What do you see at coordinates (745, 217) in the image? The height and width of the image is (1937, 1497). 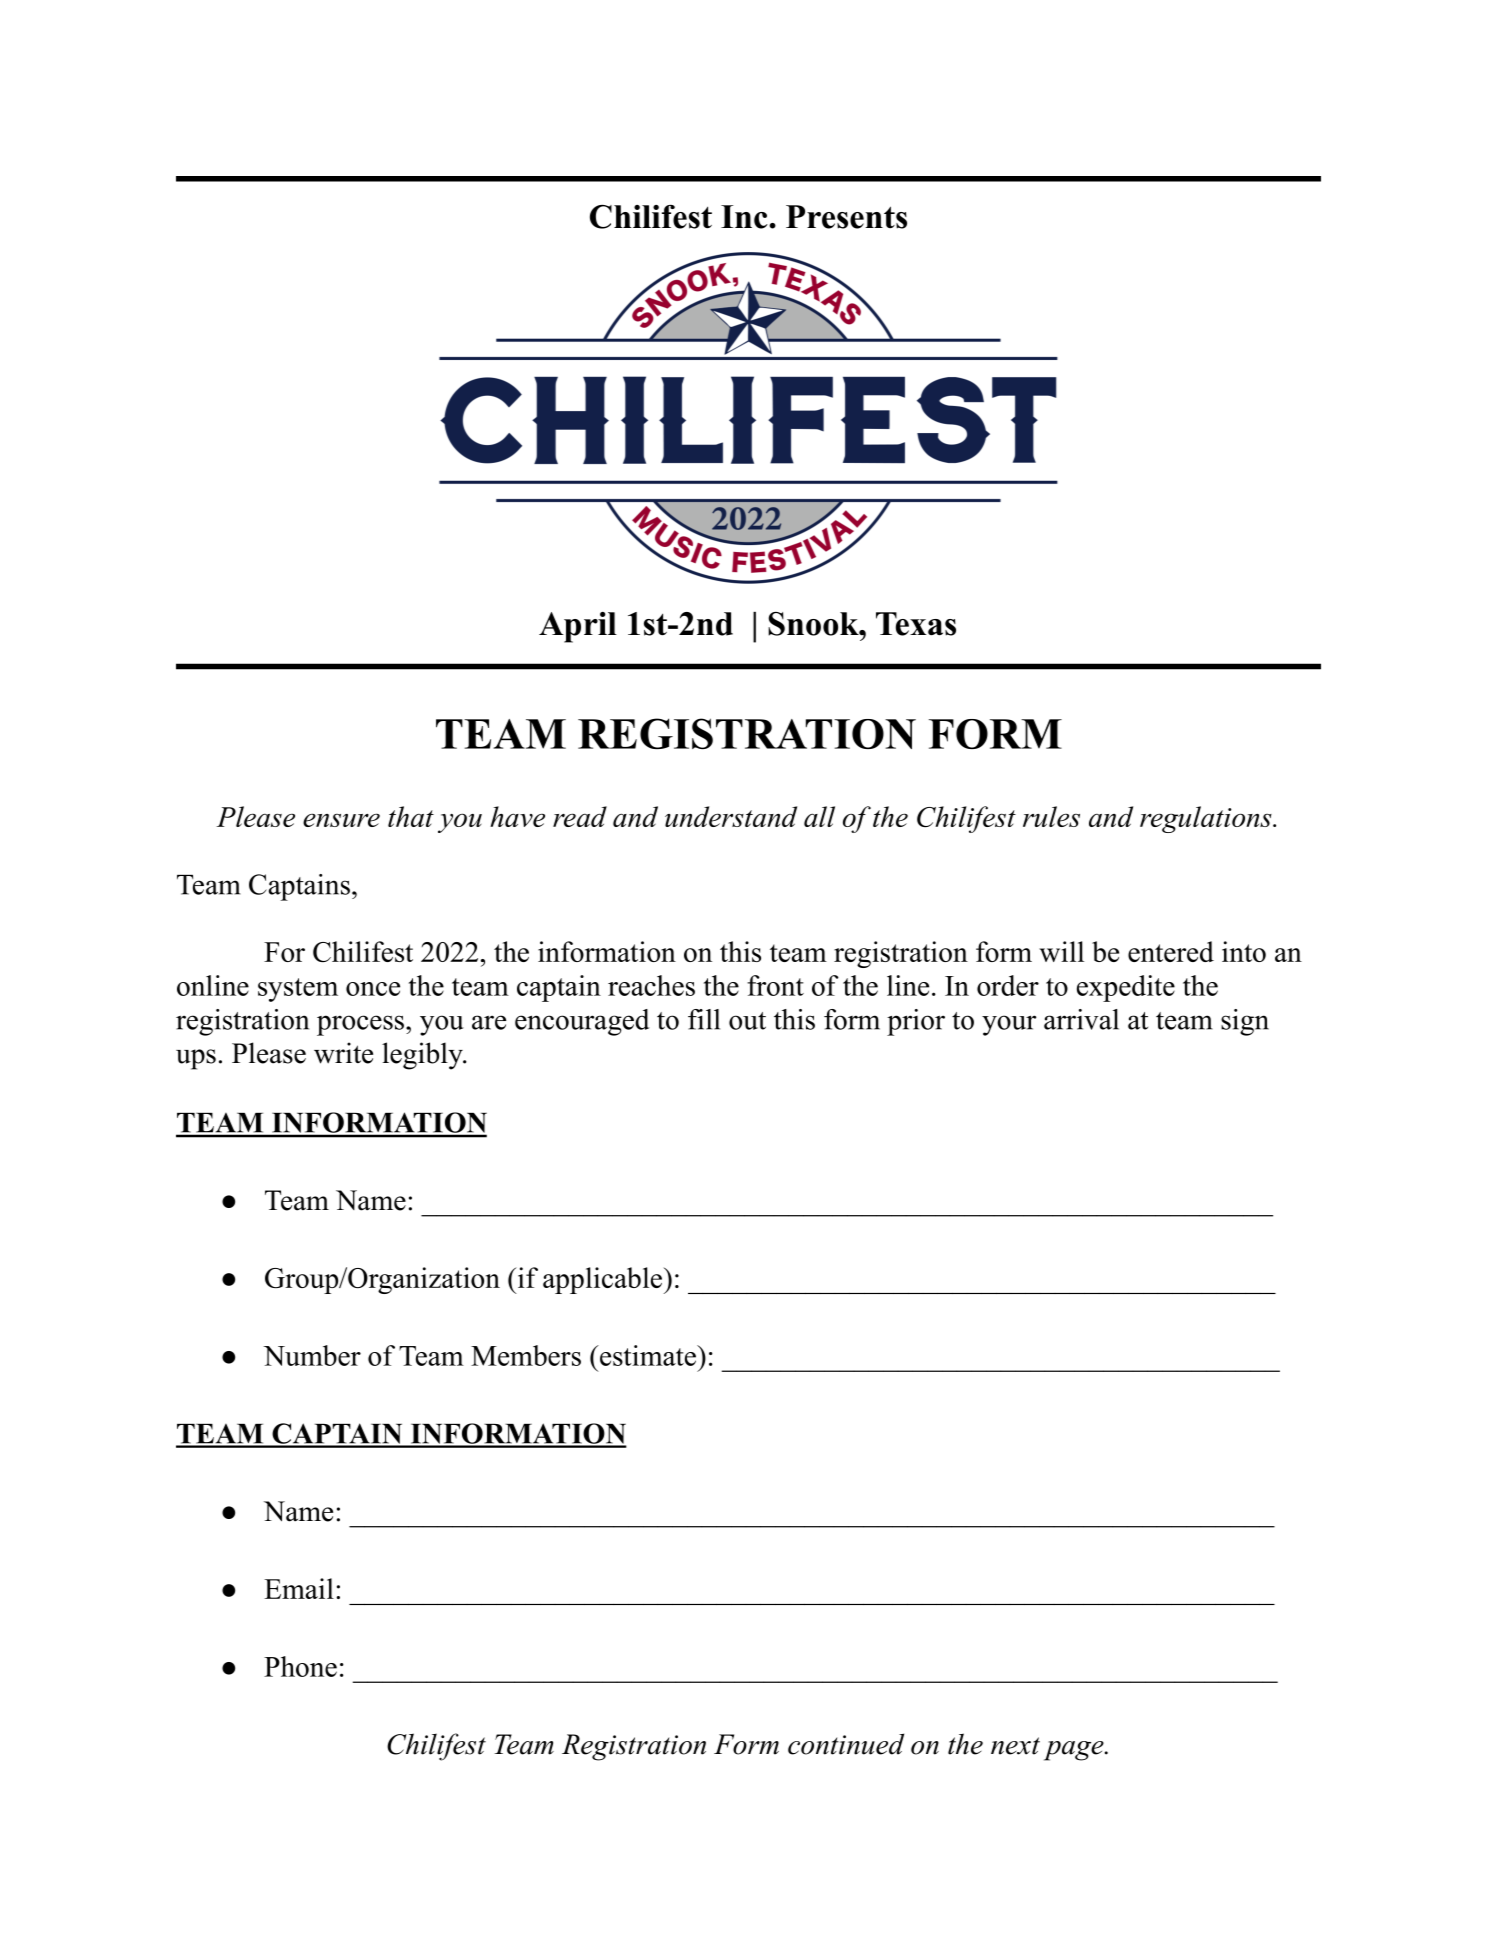 I see `Inc` at bounding box center [745, 217].
